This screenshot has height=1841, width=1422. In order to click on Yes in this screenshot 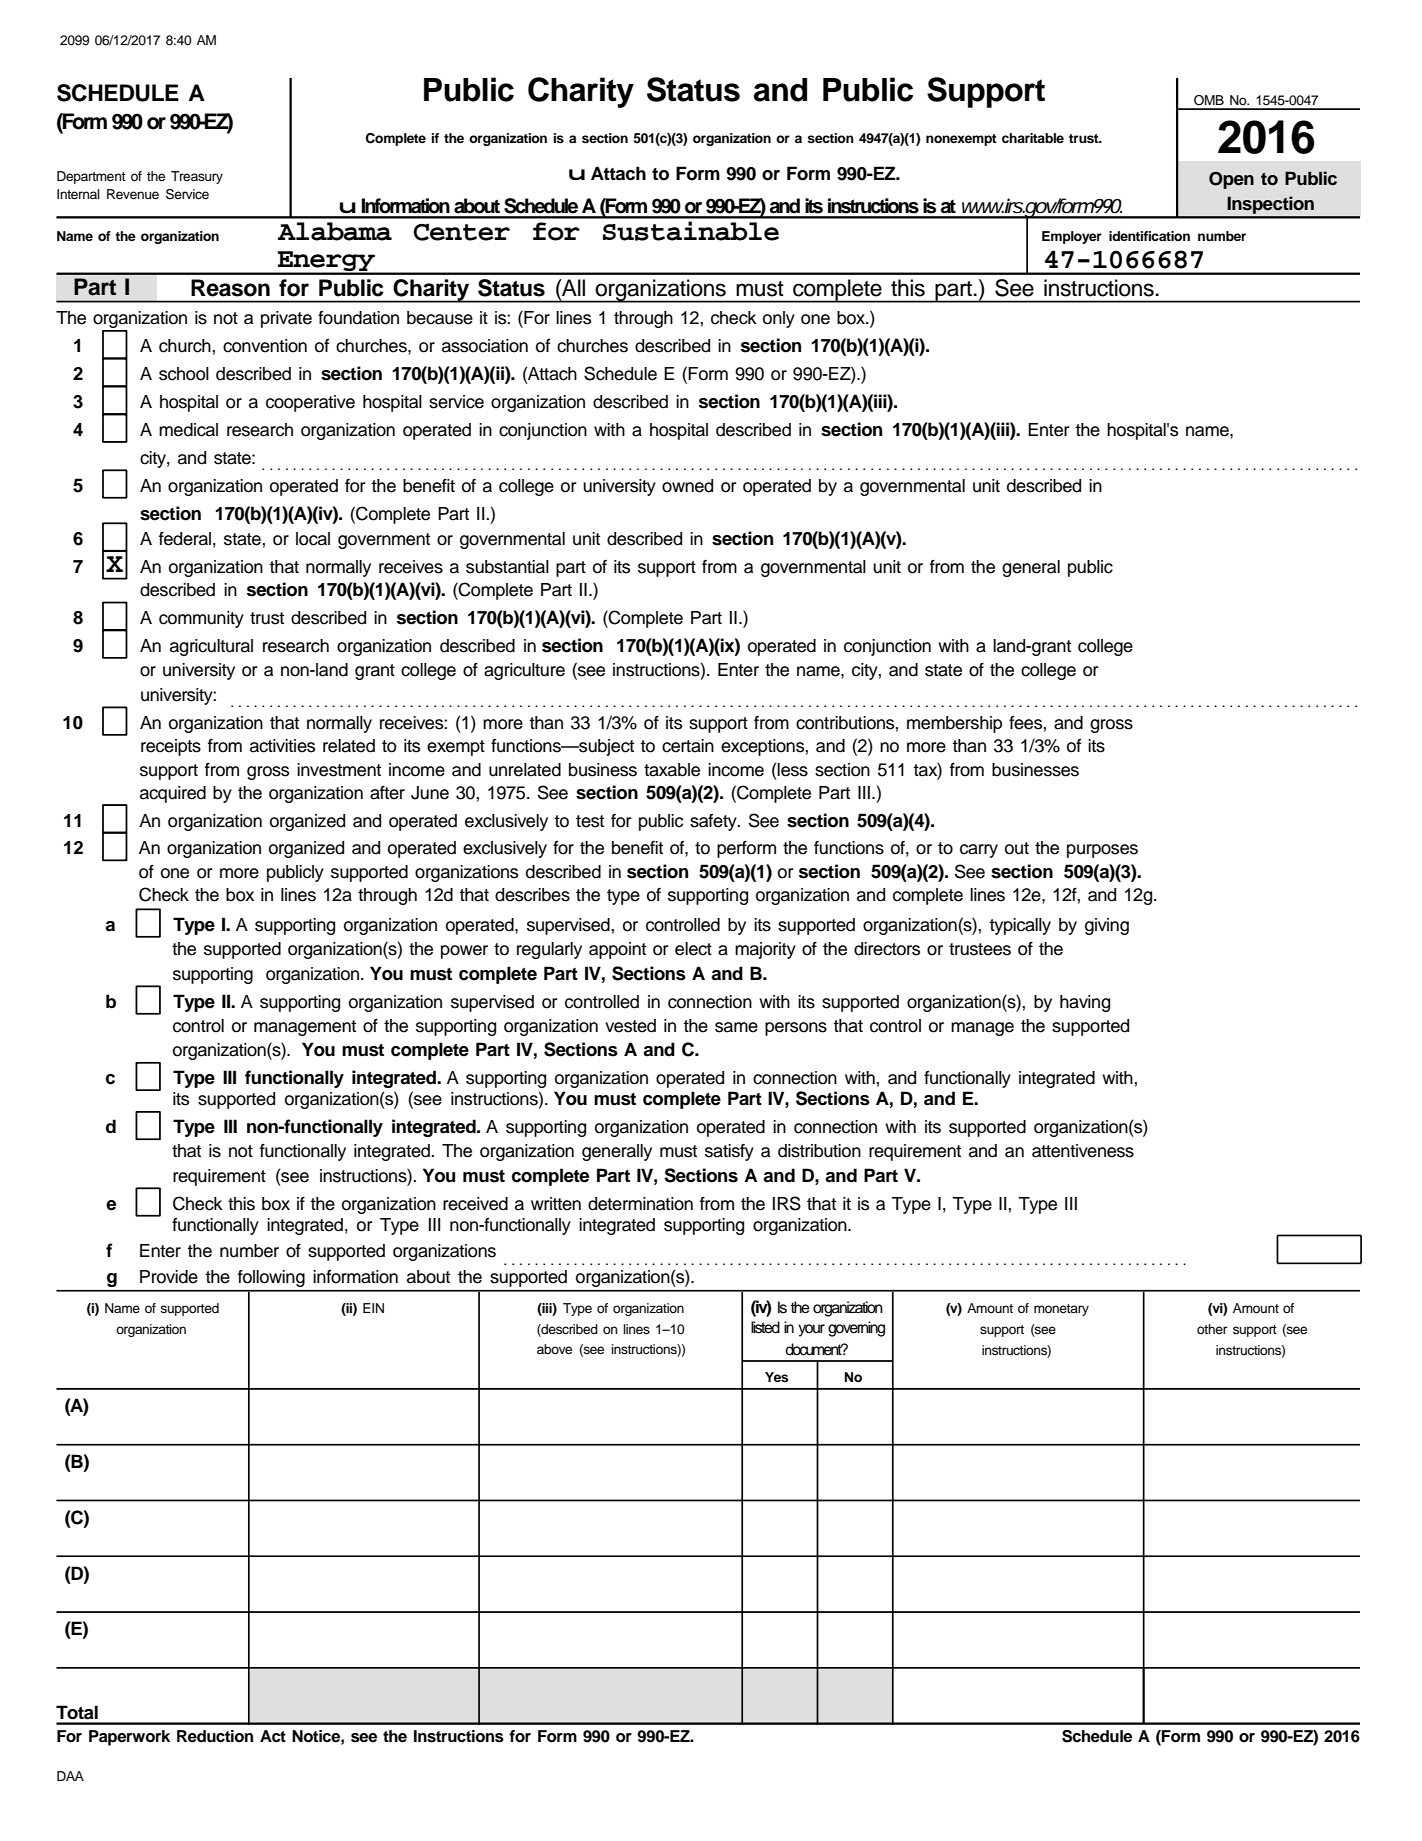, I will do `click(776, 1377)`.
